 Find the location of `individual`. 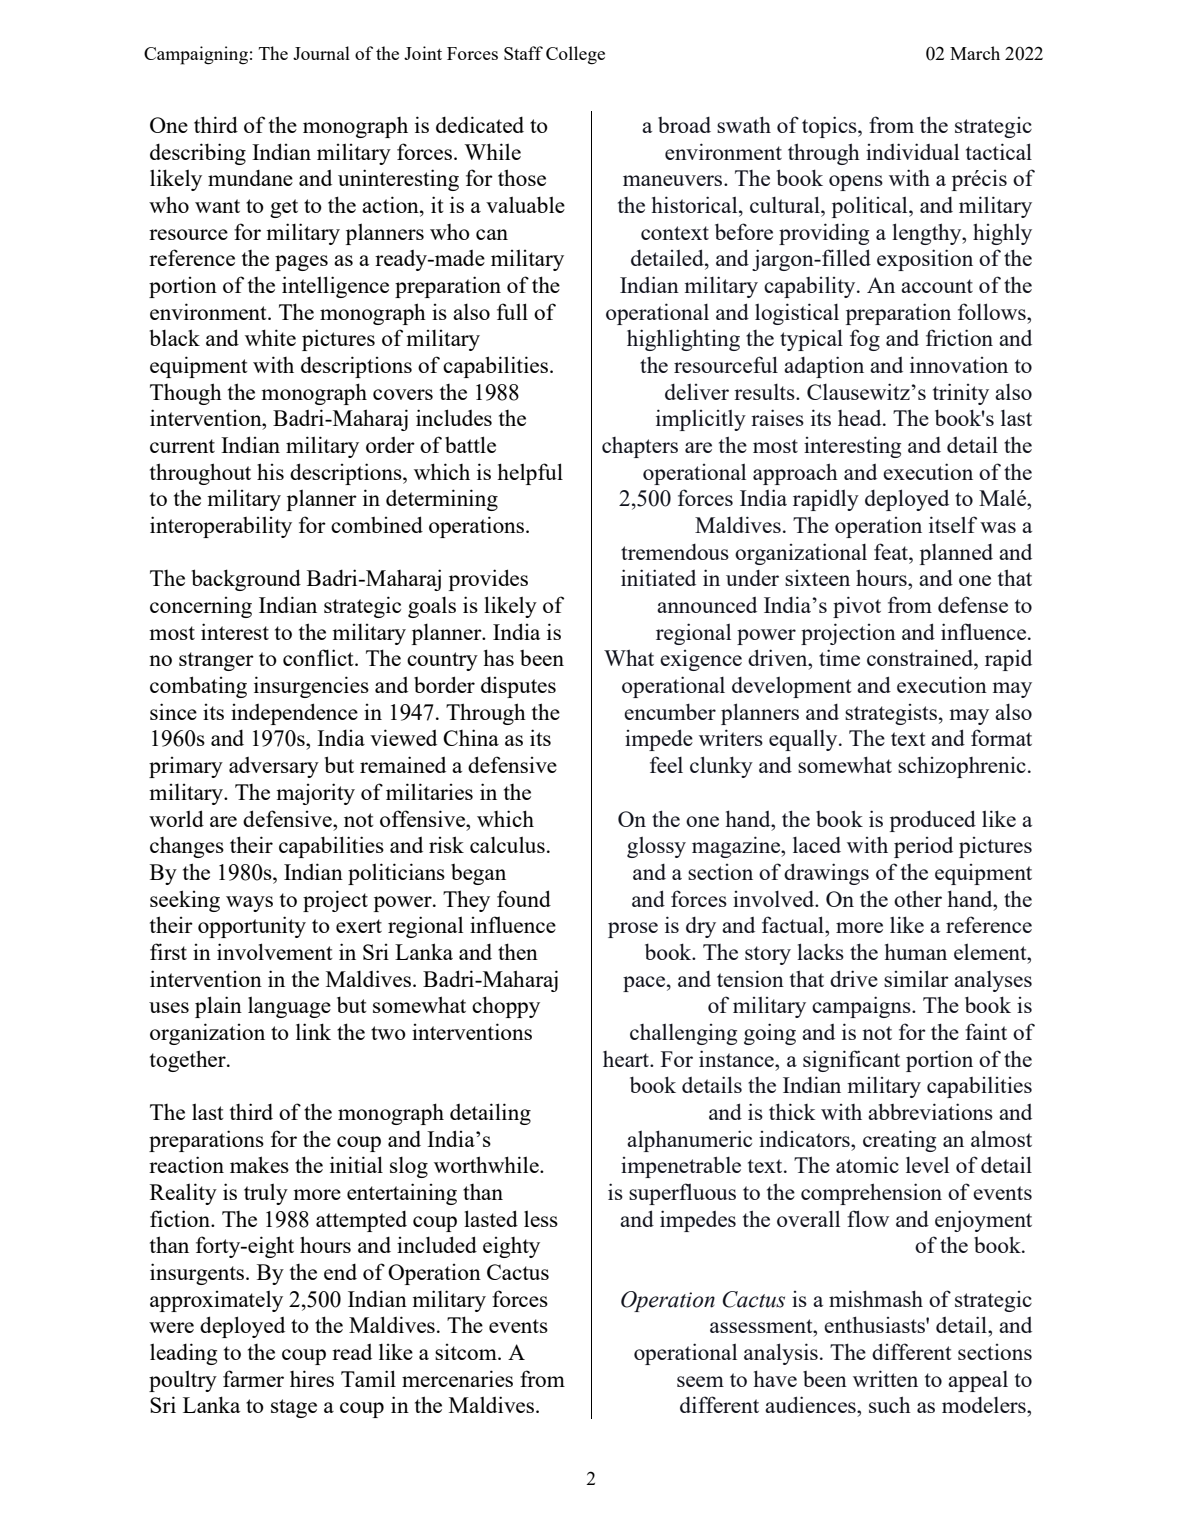

individual is located at coordinates (912, 151).
